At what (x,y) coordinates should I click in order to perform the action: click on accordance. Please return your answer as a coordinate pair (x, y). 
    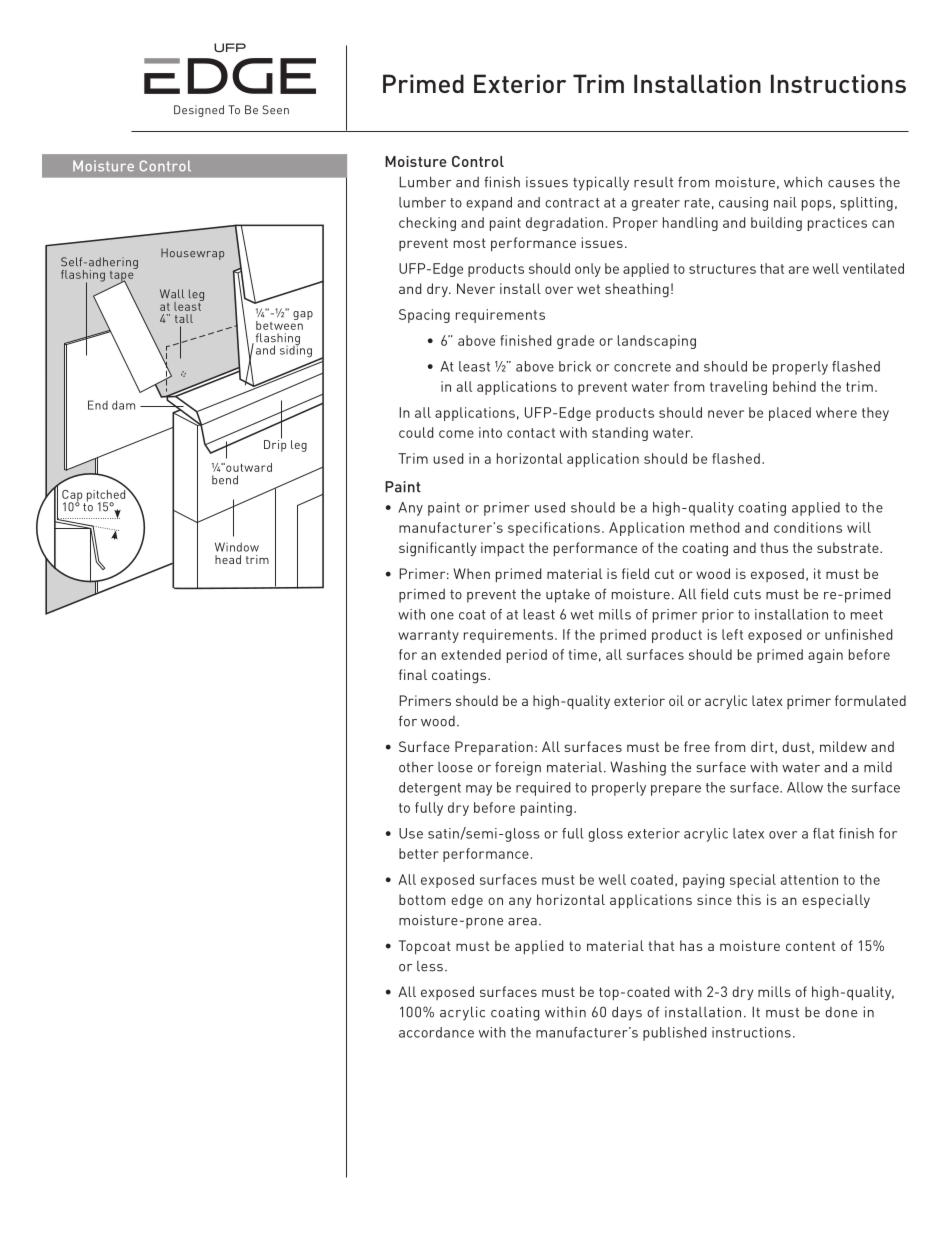
    Looking at the image, I should click on (436, 1032).
